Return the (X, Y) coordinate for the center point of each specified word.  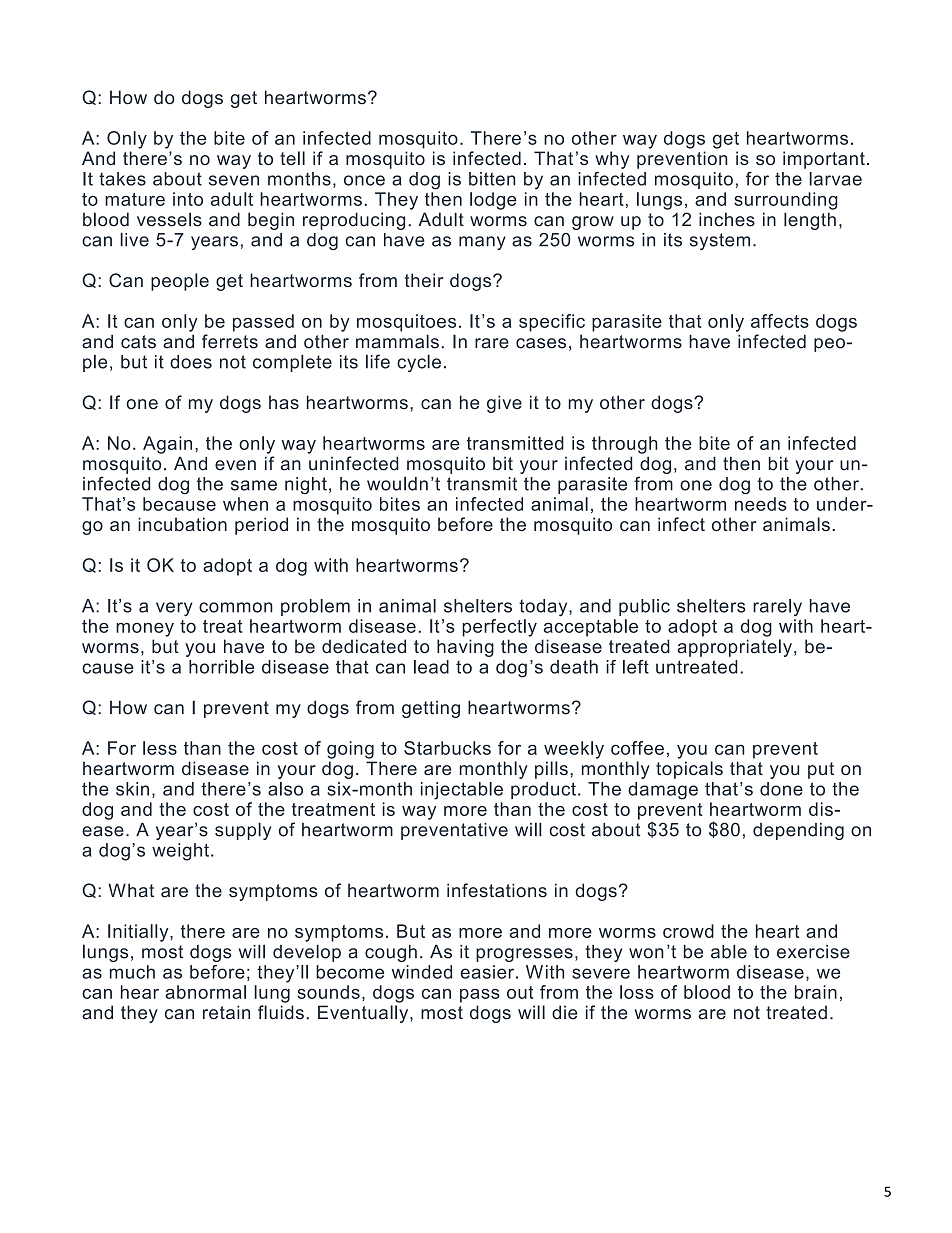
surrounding (786, 201)
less (160, 748)
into (188, 199)
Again (167, 445)
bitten (492, 179)
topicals (689, 770)
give (504, 404)
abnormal (205, 992)
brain (816, 992)
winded (422, 972)
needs (761, 504)
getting (431, 709)
